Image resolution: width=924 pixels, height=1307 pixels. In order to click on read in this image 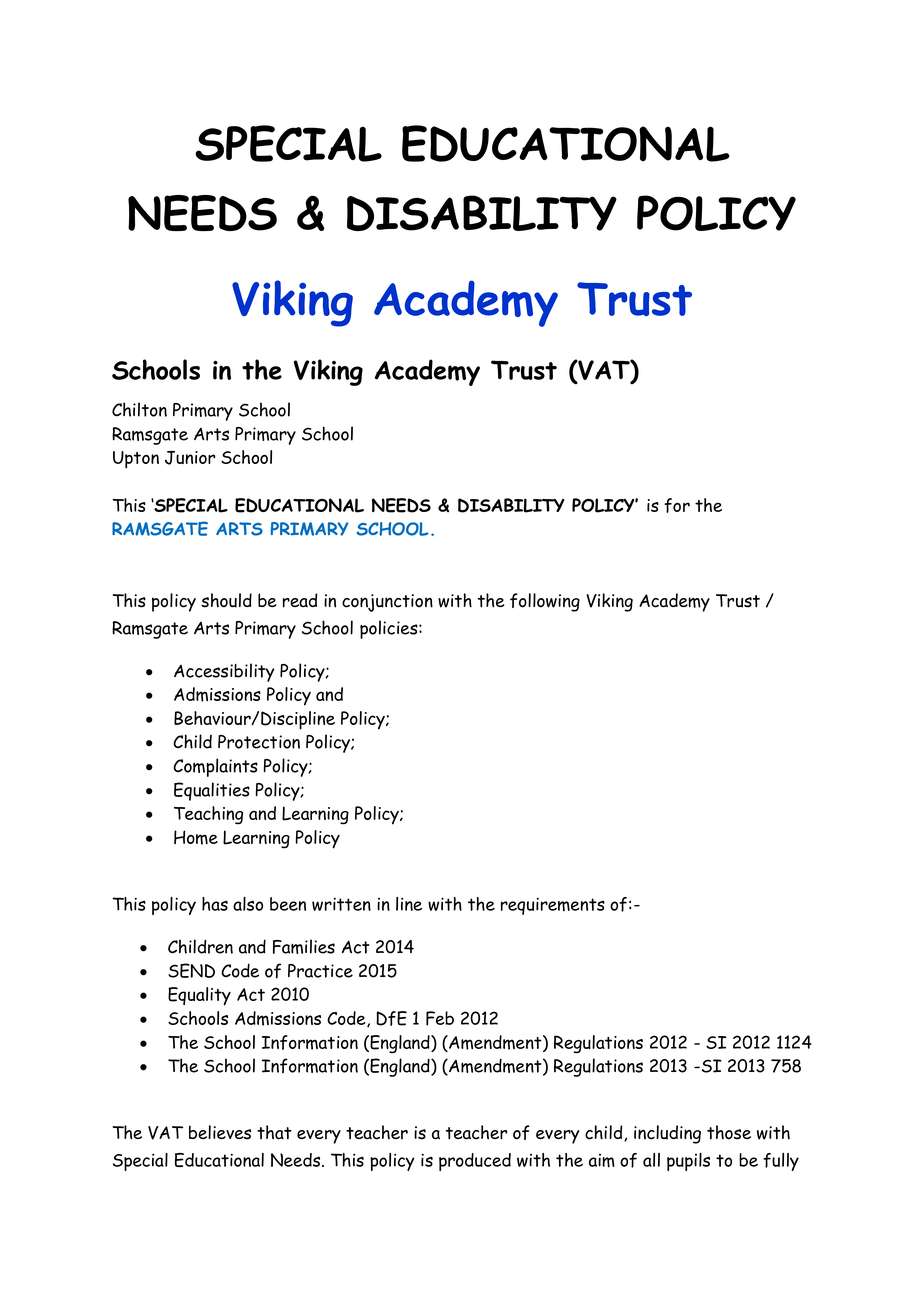, I will do `click(300, 600)`.
